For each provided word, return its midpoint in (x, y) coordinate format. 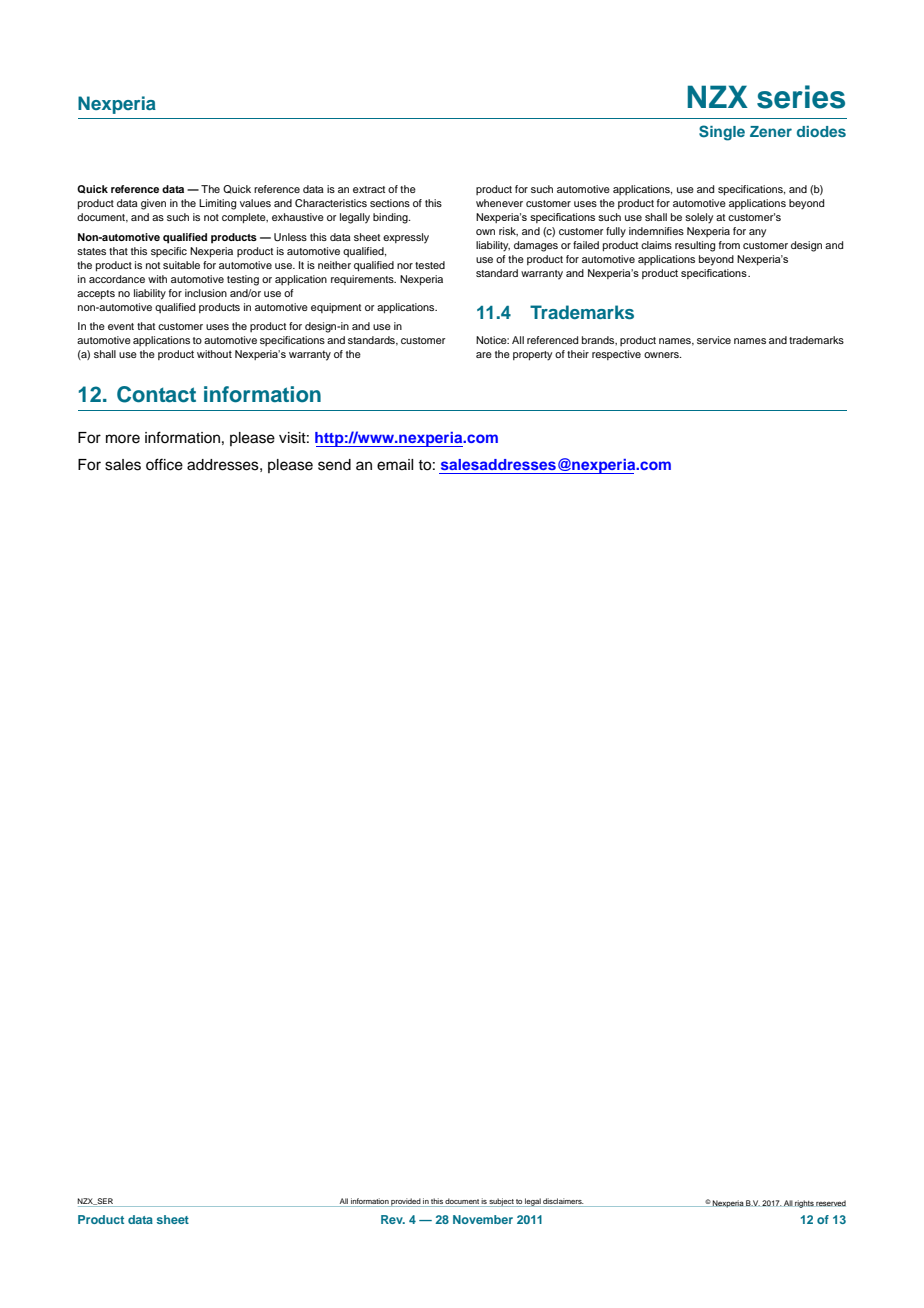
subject (501, 1202)
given (153, 204)
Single (722, 133)
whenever (499, 203)
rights (804, 1204)
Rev (393, 1219)
